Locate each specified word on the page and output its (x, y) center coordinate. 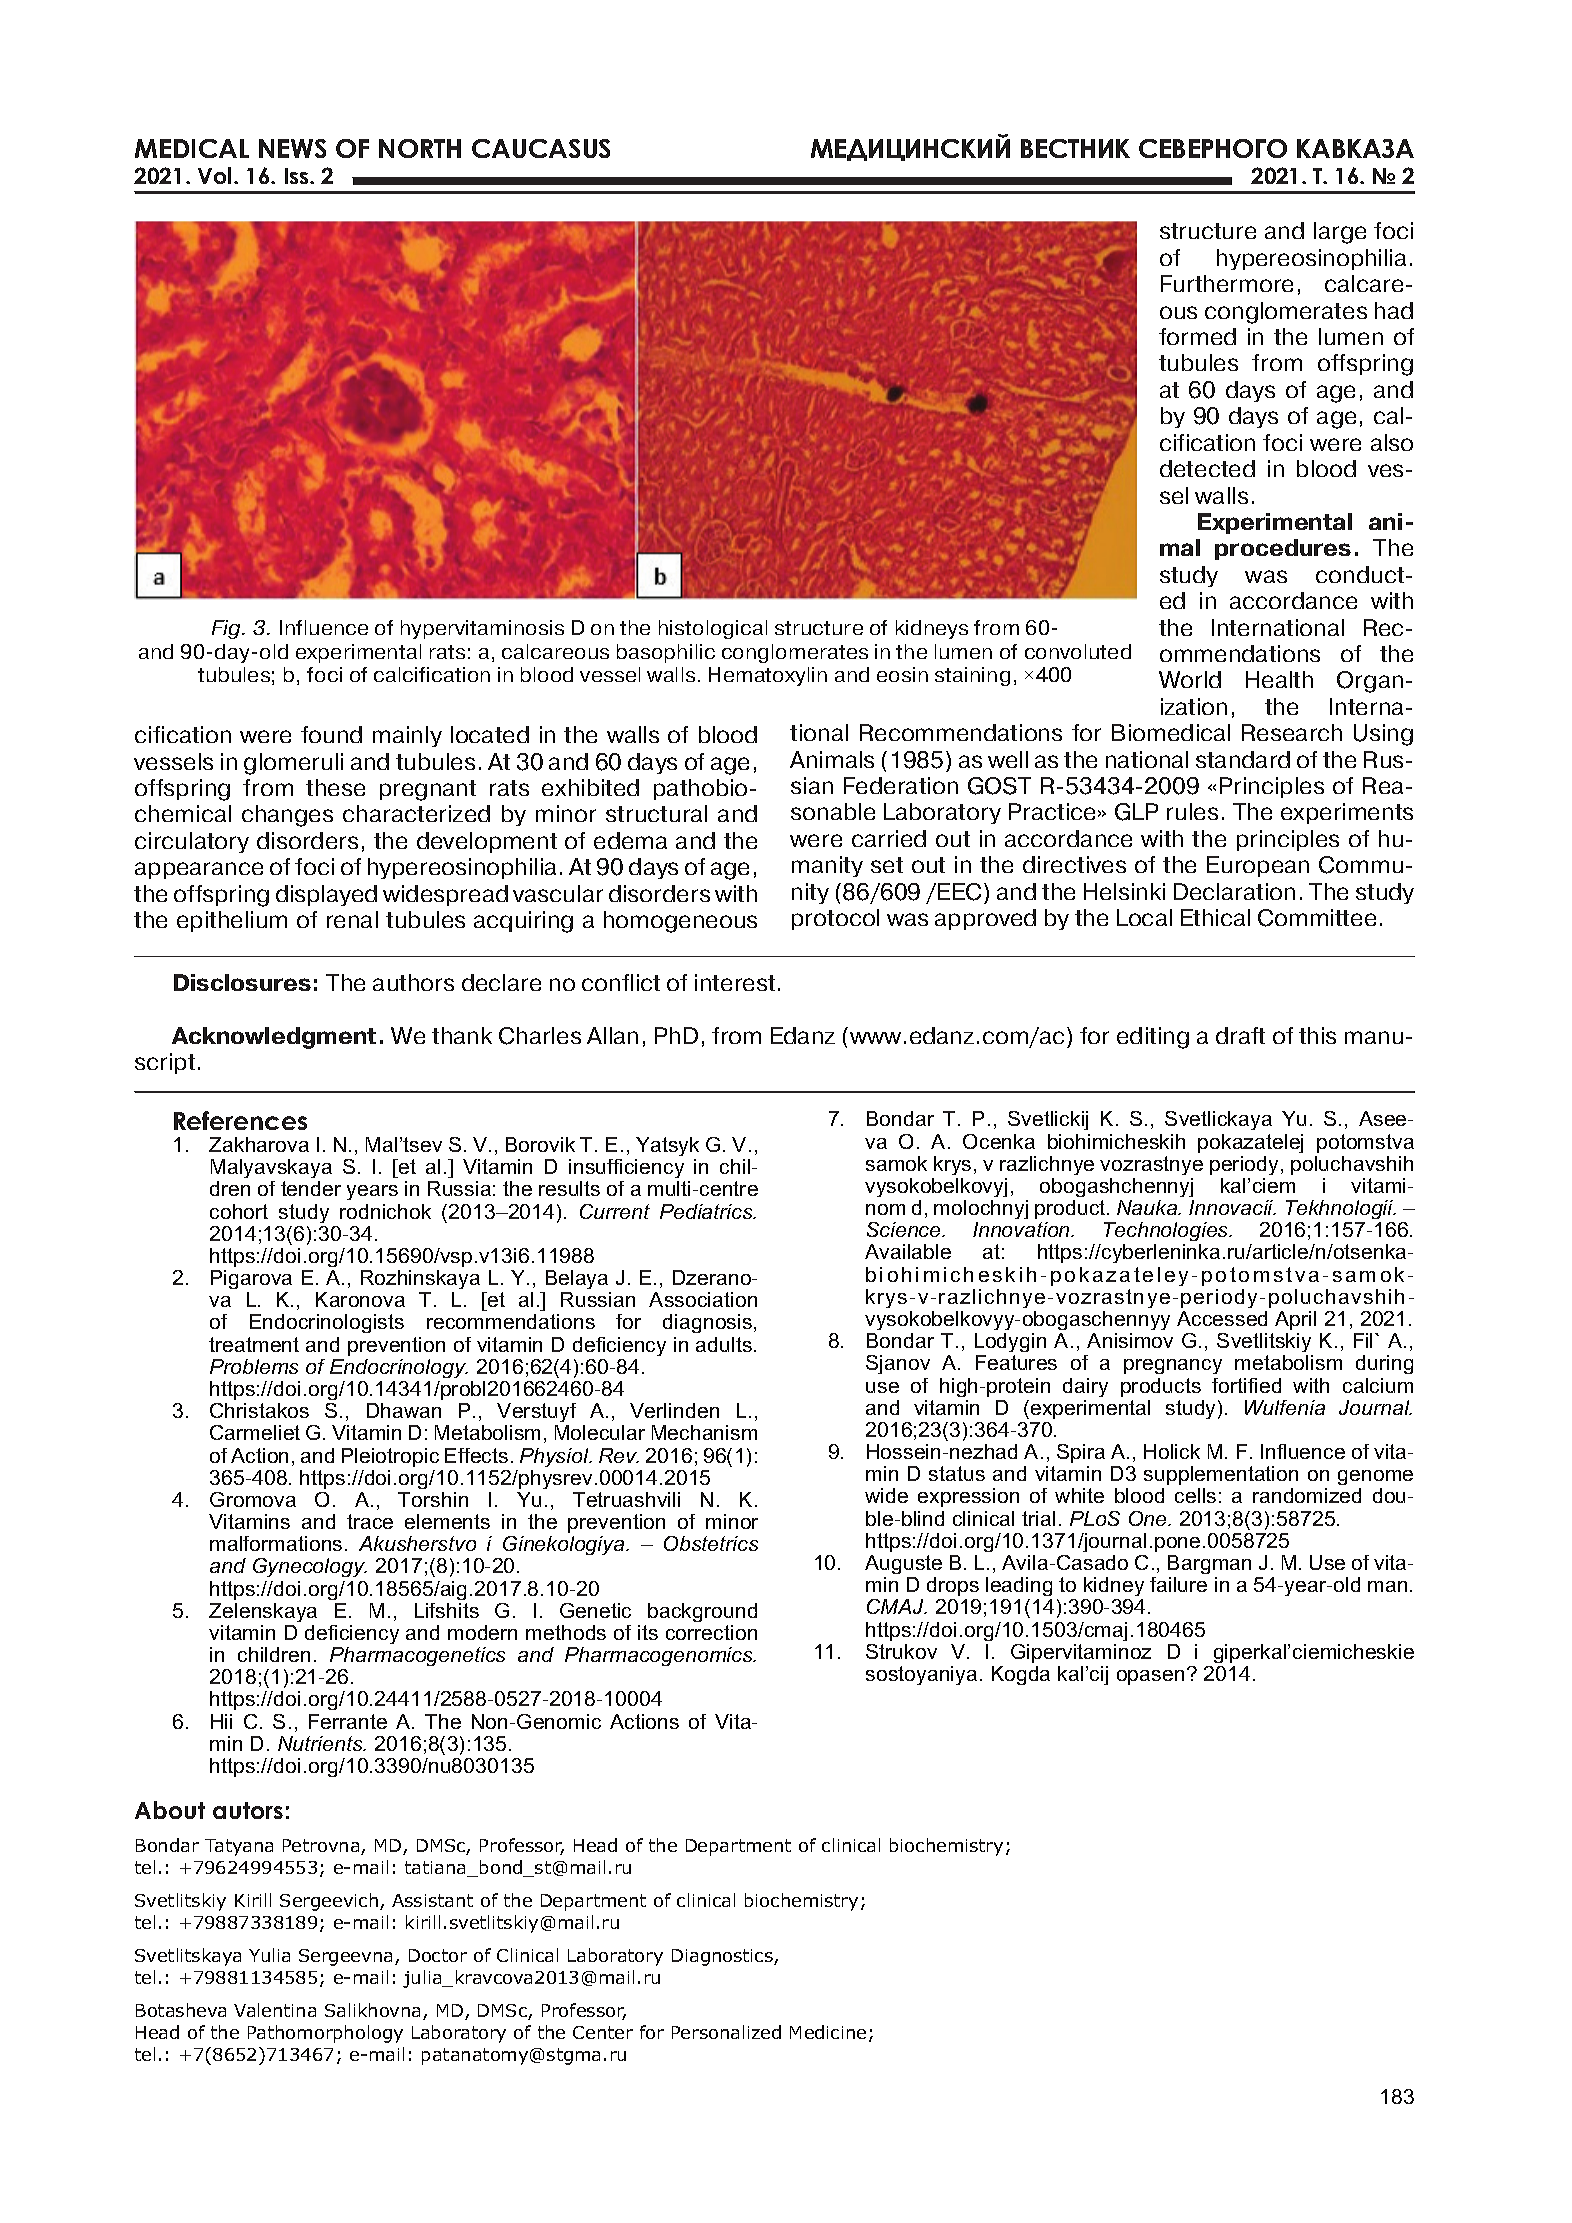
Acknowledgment (274, 1038)
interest (735, 982)
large (1340, 233)
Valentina (275, 2010)
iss (298, 176)
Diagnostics (723, 1957)
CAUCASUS (541, 148)
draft (1240, 1035)
